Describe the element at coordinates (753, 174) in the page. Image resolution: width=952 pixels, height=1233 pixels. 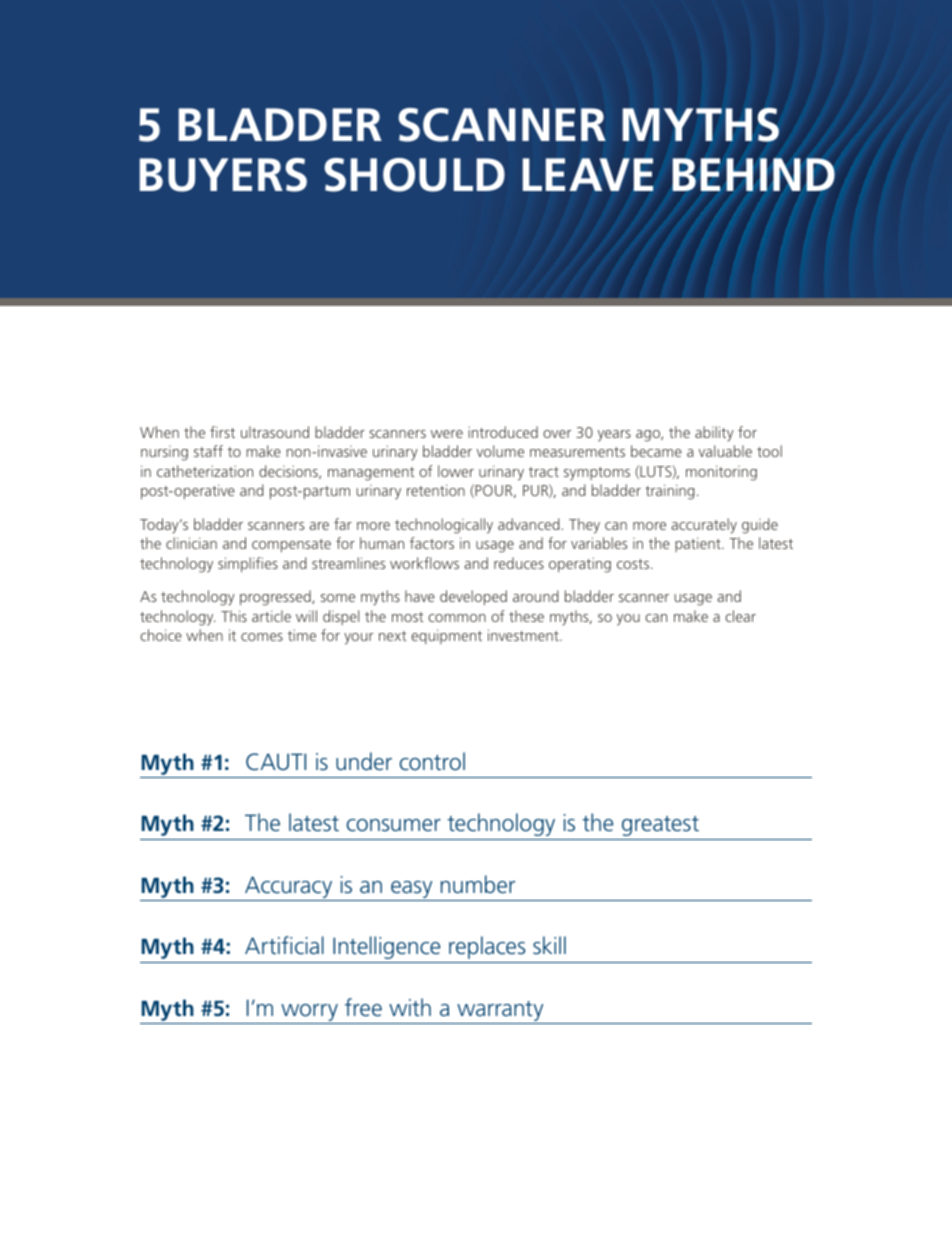
I see `BEHIND` at that location.
